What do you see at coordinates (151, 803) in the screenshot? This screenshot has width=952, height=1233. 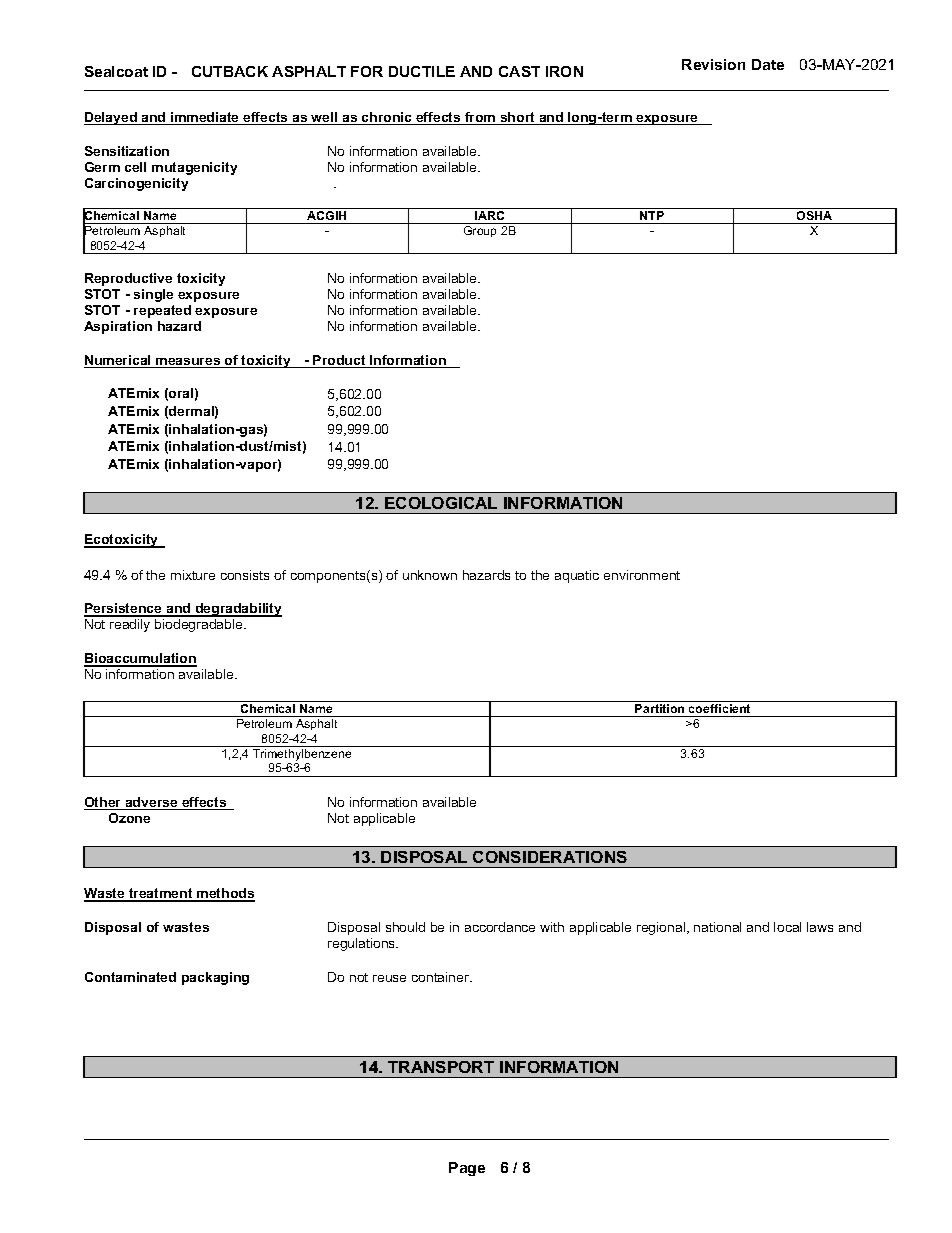 I see `adverse` at bounding box center [151, 803].
